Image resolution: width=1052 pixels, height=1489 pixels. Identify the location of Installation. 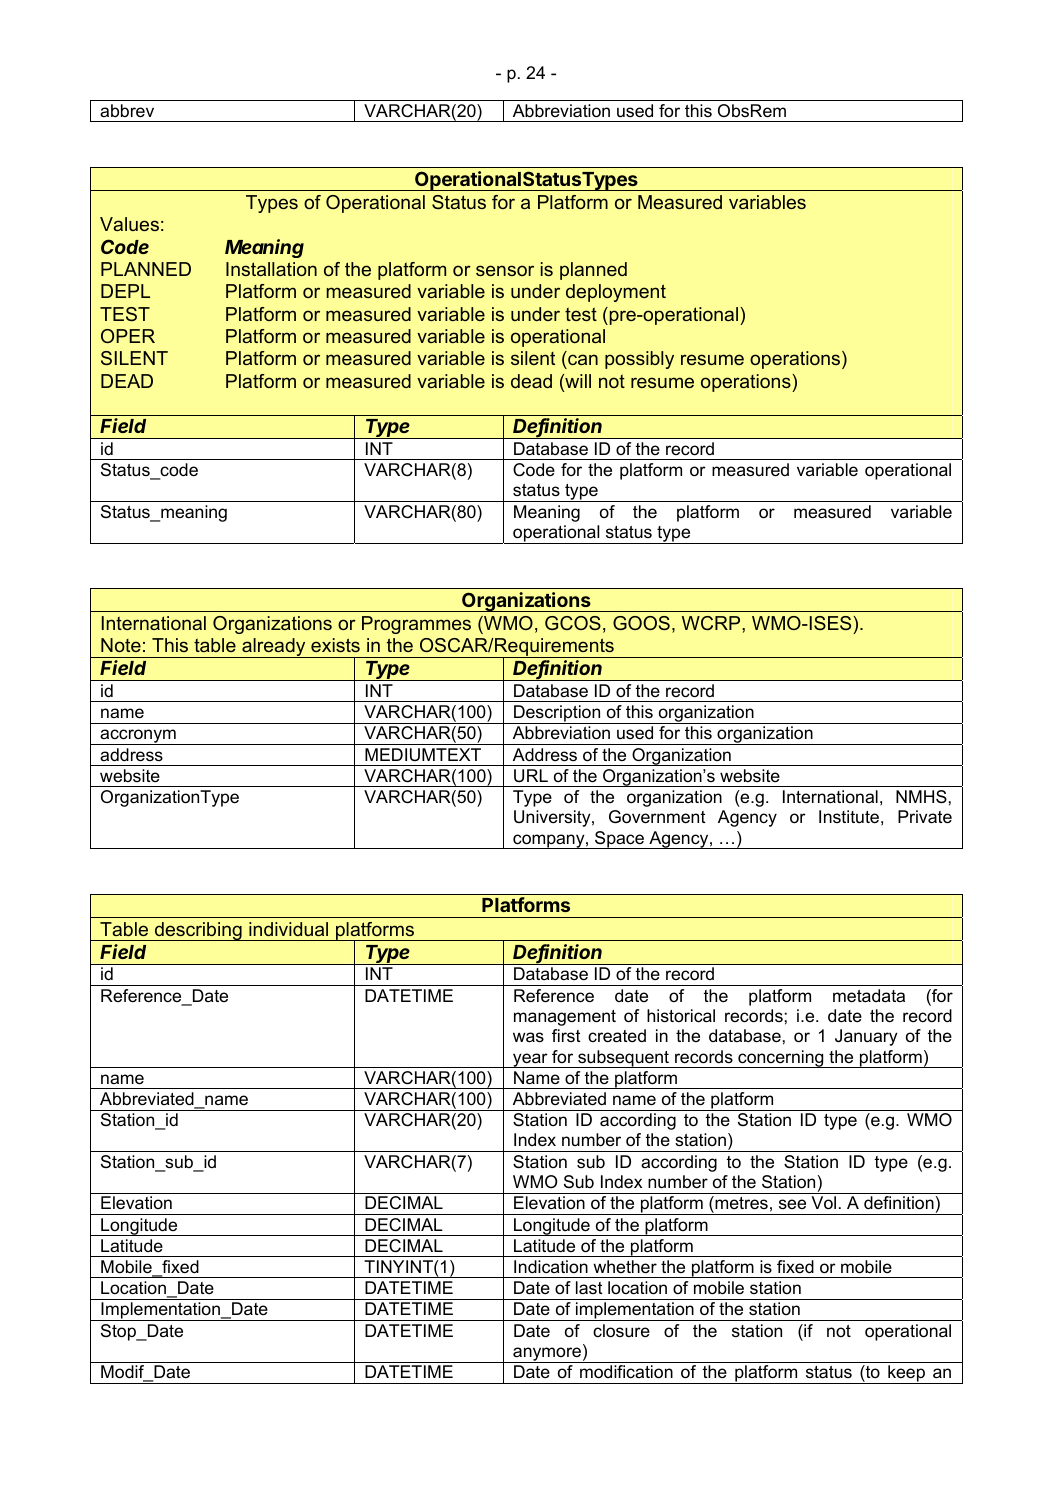
(271, 269).
